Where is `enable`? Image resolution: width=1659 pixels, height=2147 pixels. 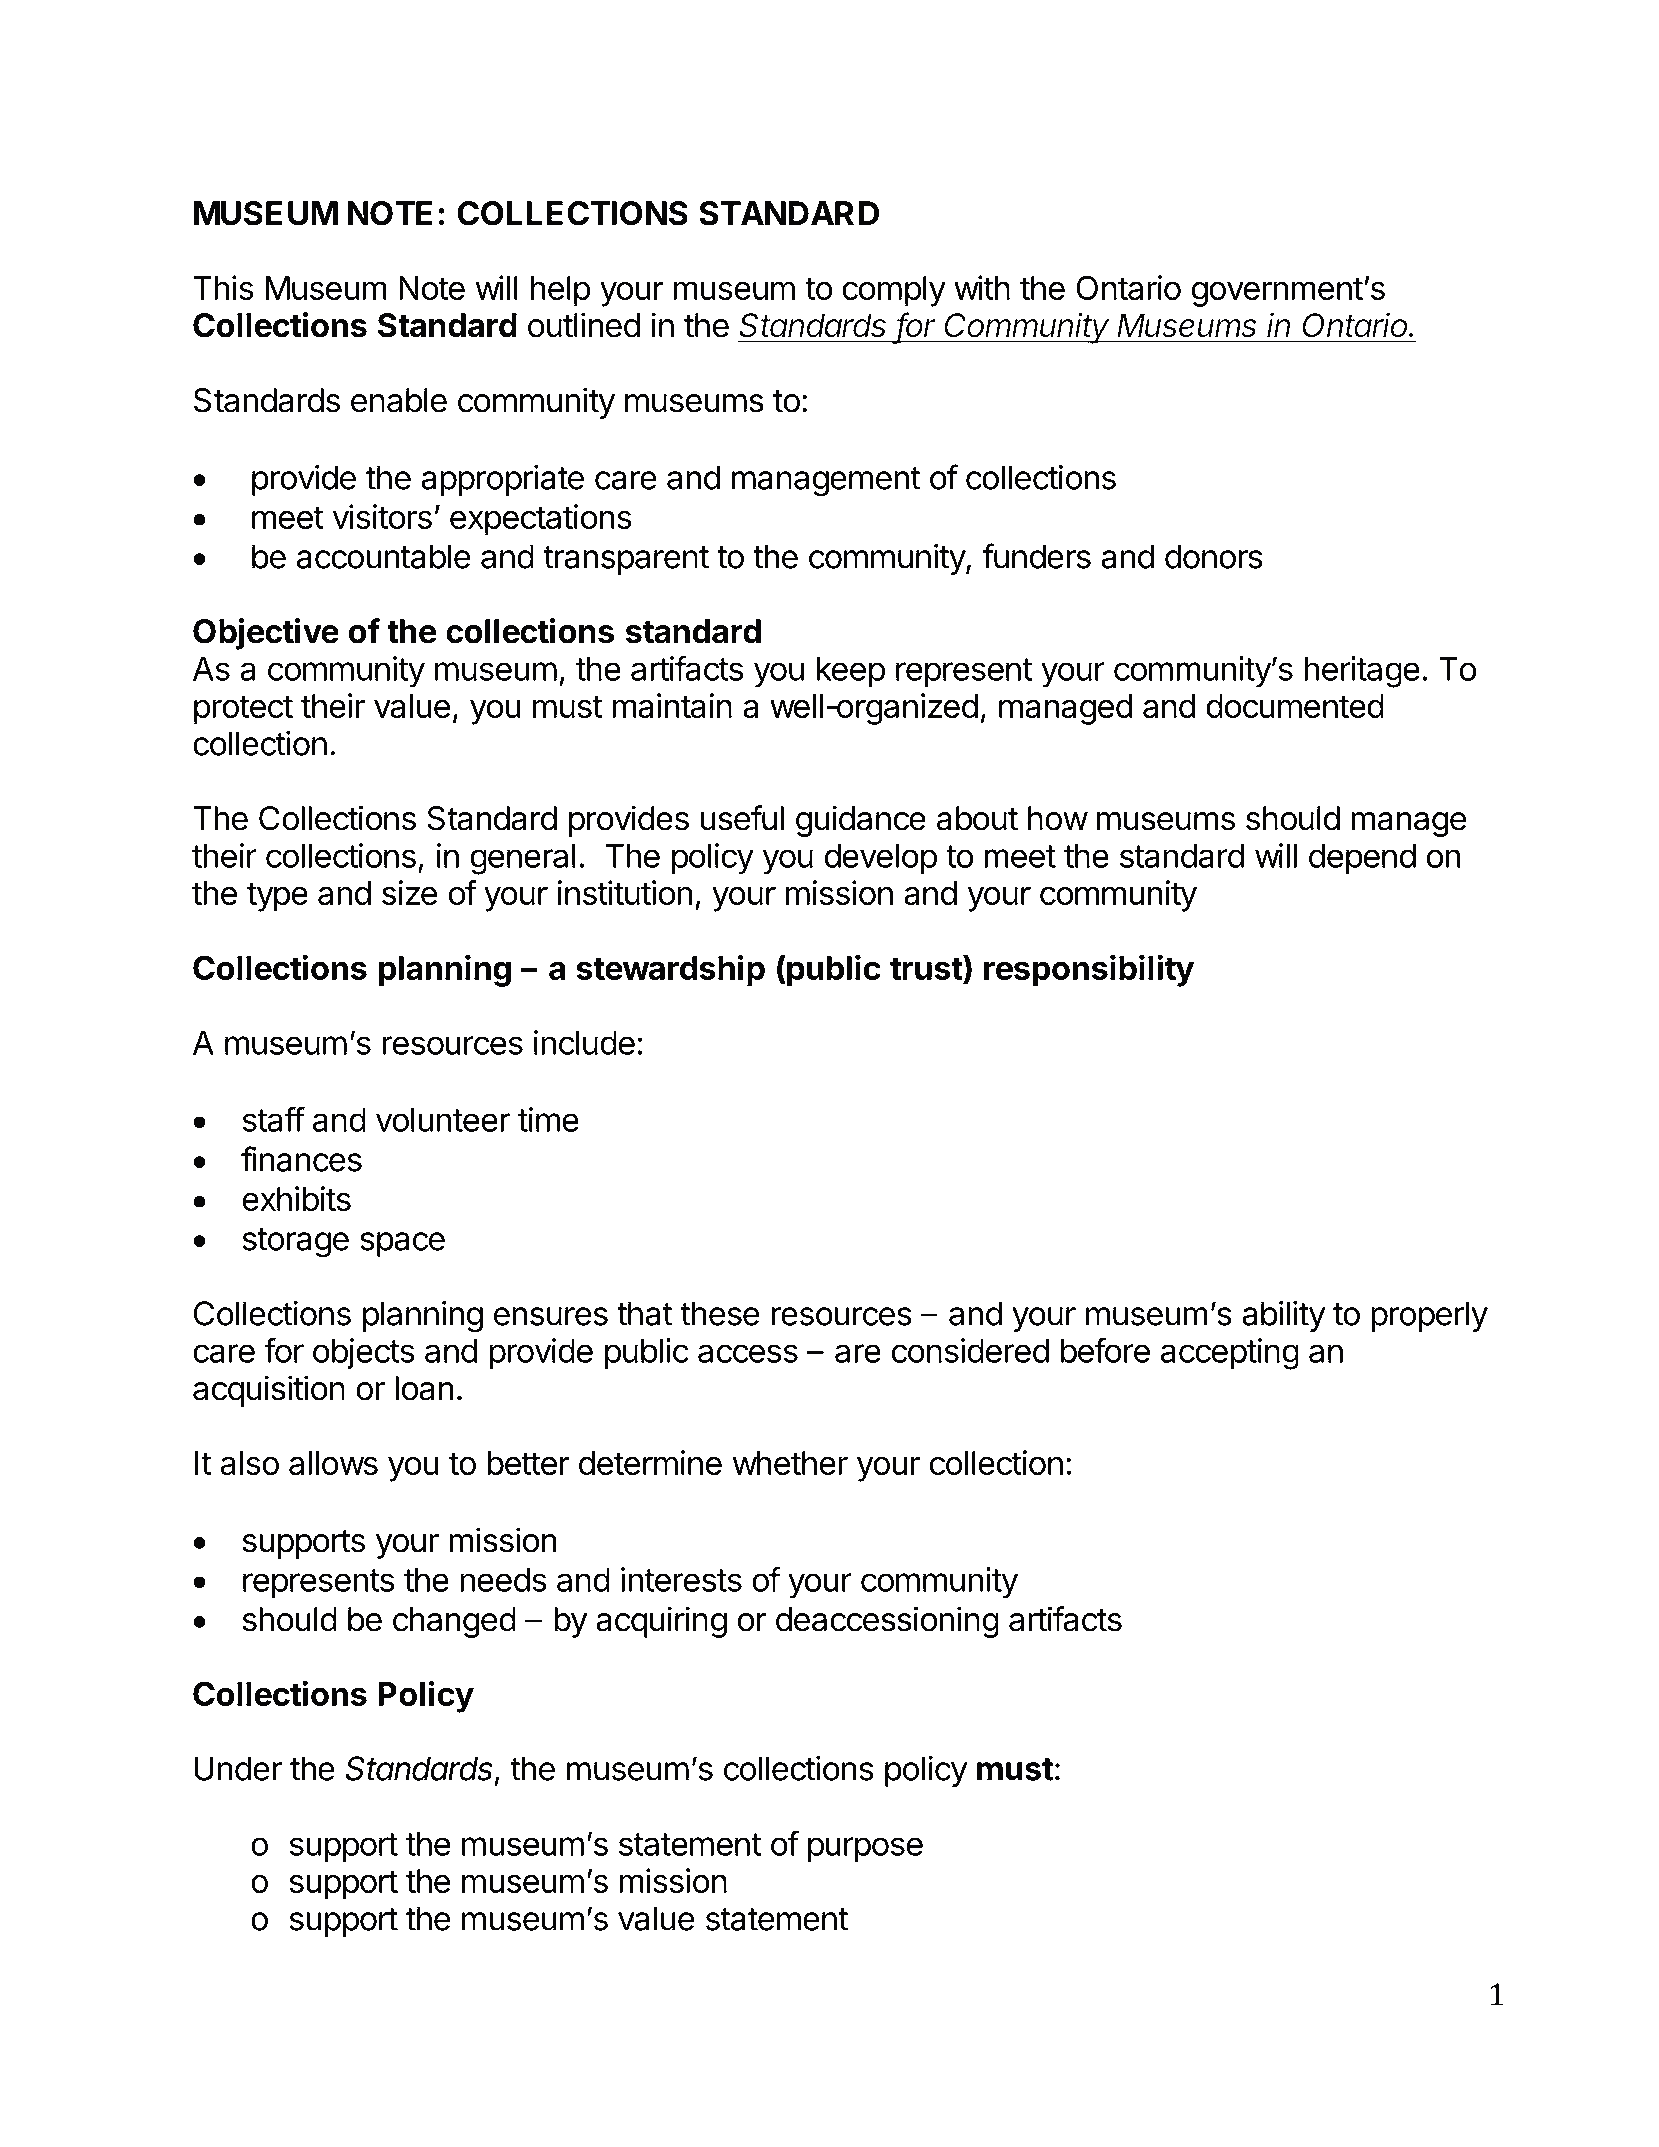 enable is located at coordinates (399, 400).
